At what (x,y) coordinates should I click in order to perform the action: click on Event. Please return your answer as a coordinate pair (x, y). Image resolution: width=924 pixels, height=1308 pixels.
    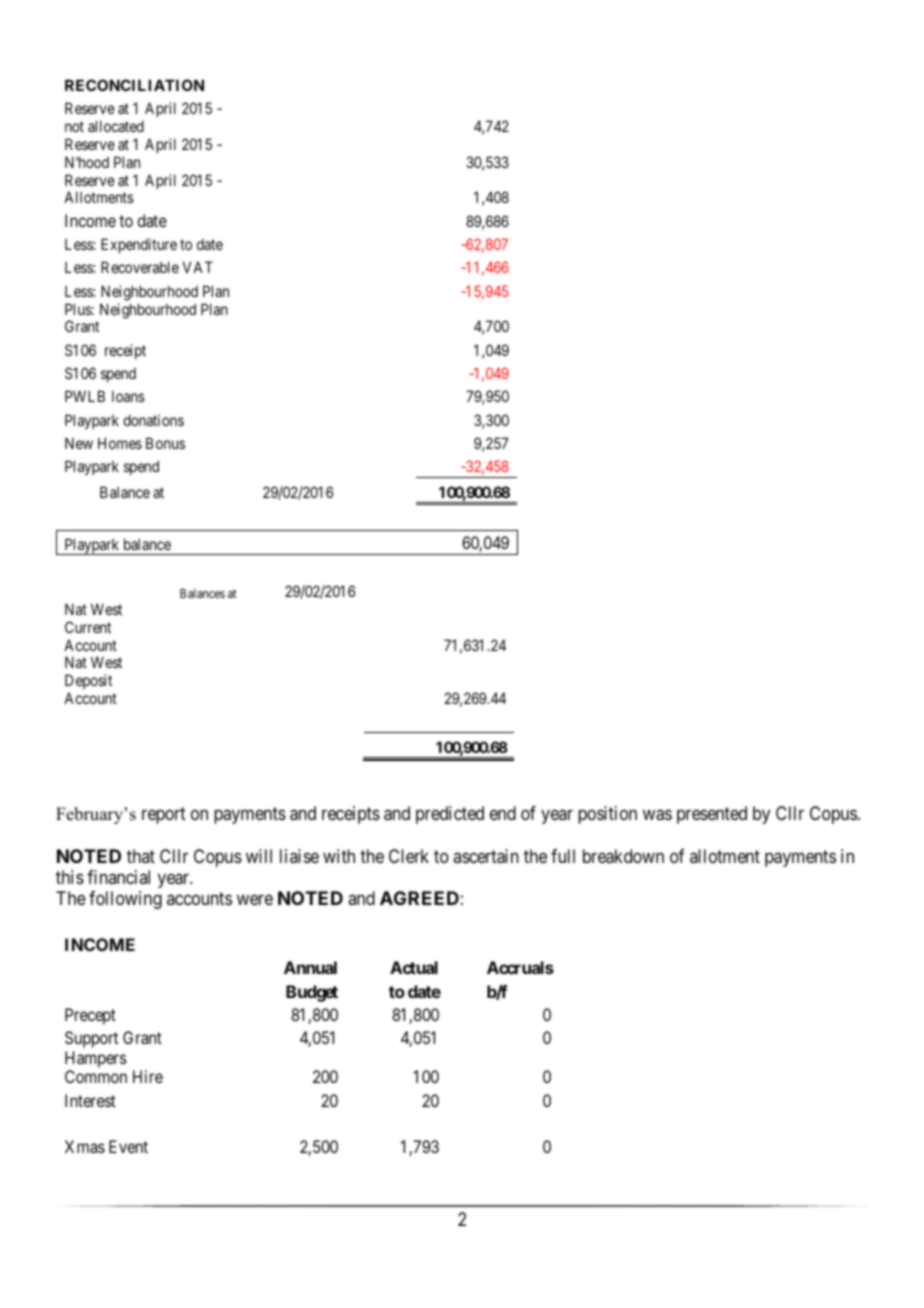
    Looking at the image, I should click on (128, 1146).
